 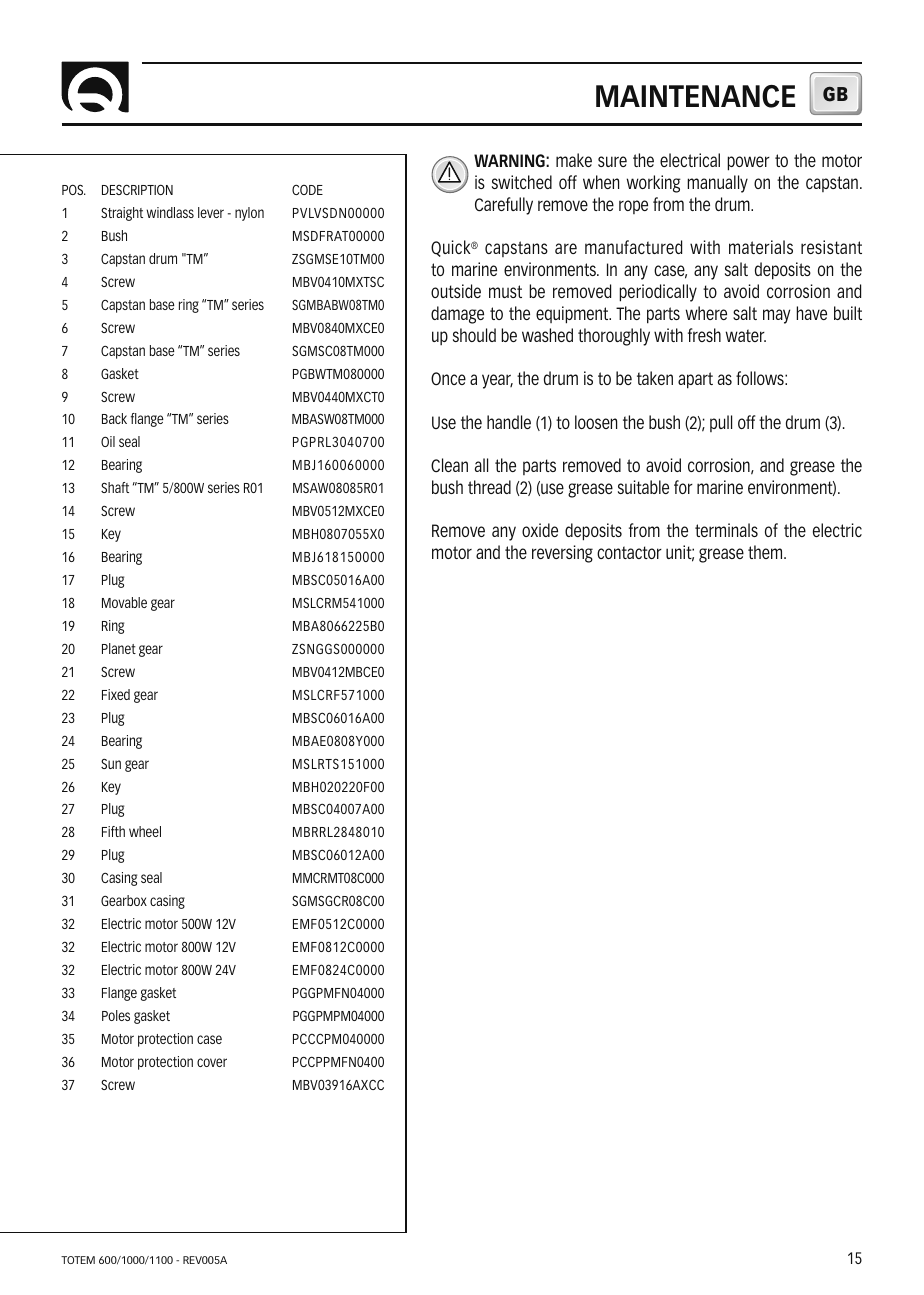 I want to click on DESCRIPTION, so click(x=137, y=189).
